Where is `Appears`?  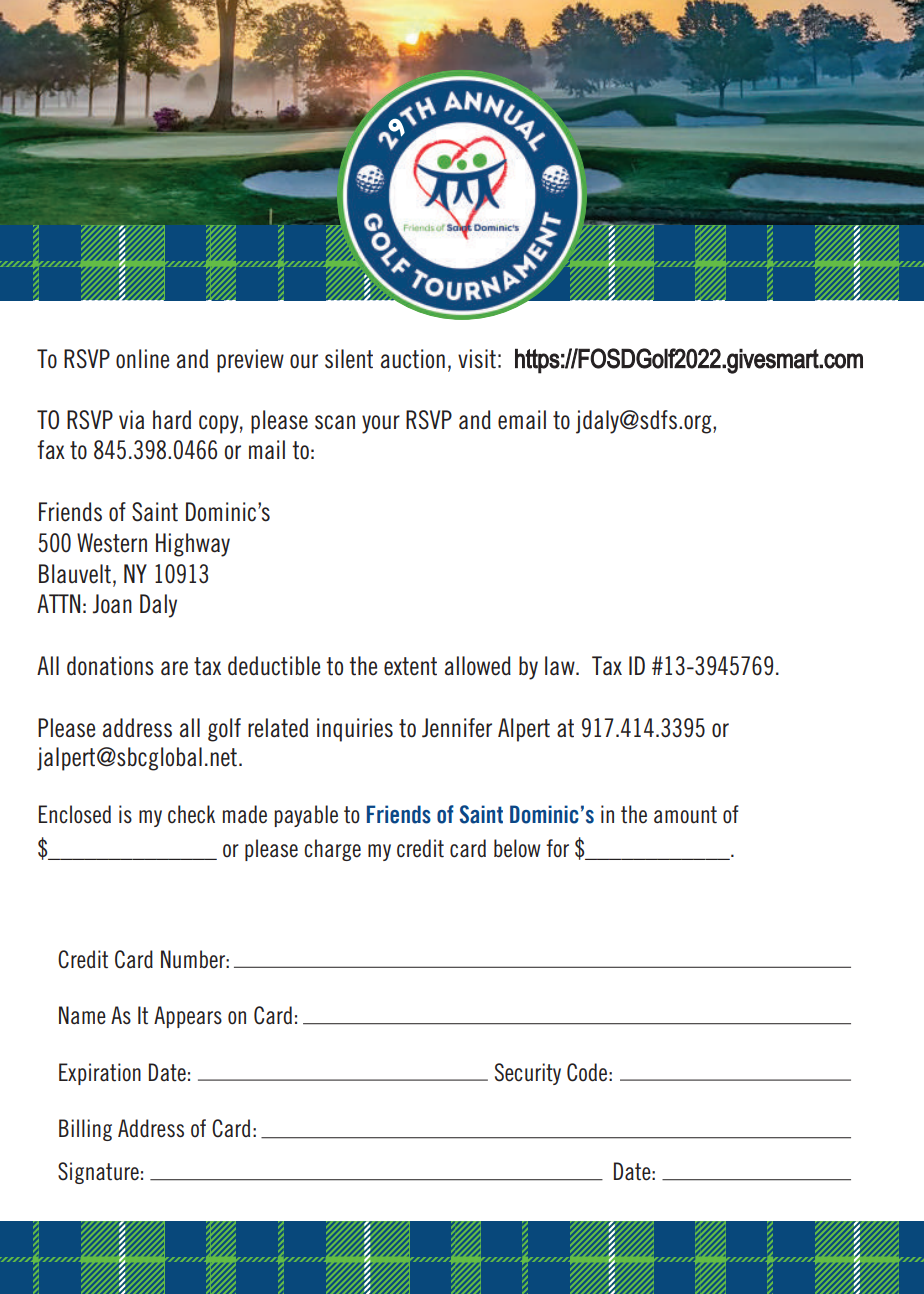 Appears is located at coordinates (188, 1017).
